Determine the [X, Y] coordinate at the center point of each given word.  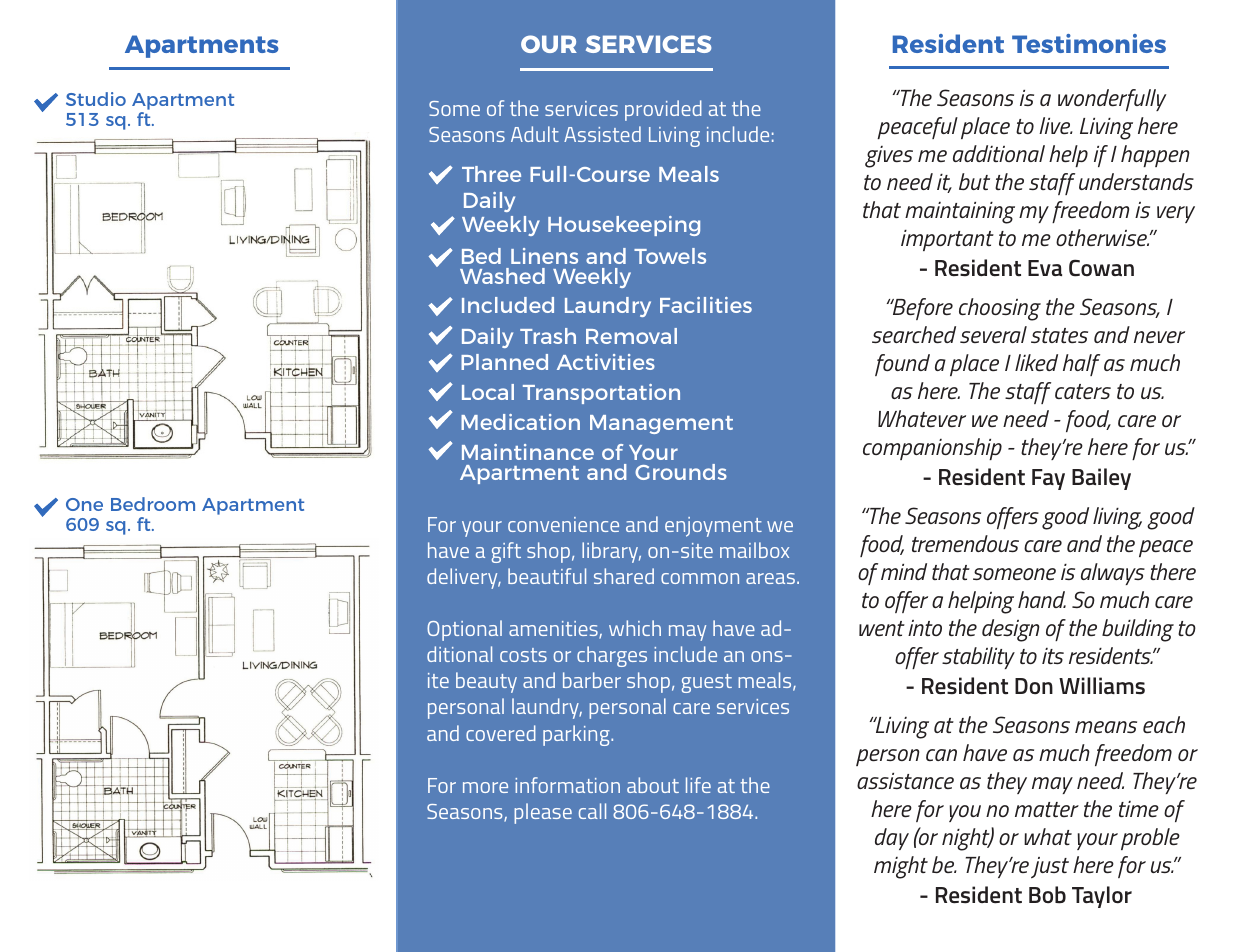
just [1050, 868]
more [485, 787]
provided [663, 110]
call [592, 811]
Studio [96, 99]
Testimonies [1089, 43]
